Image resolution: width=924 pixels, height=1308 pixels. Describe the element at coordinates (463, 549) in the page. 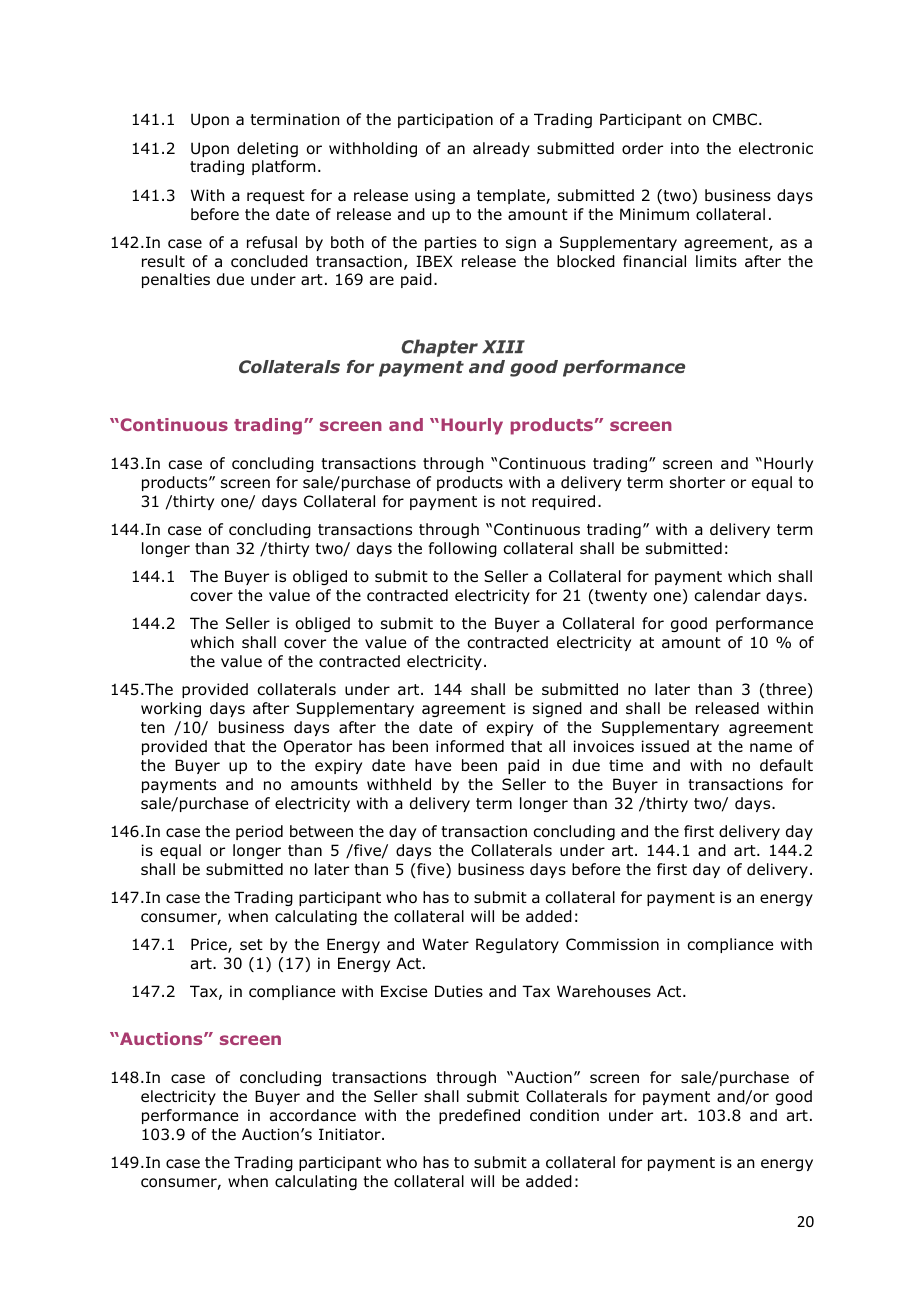

I see `following` at that location.
